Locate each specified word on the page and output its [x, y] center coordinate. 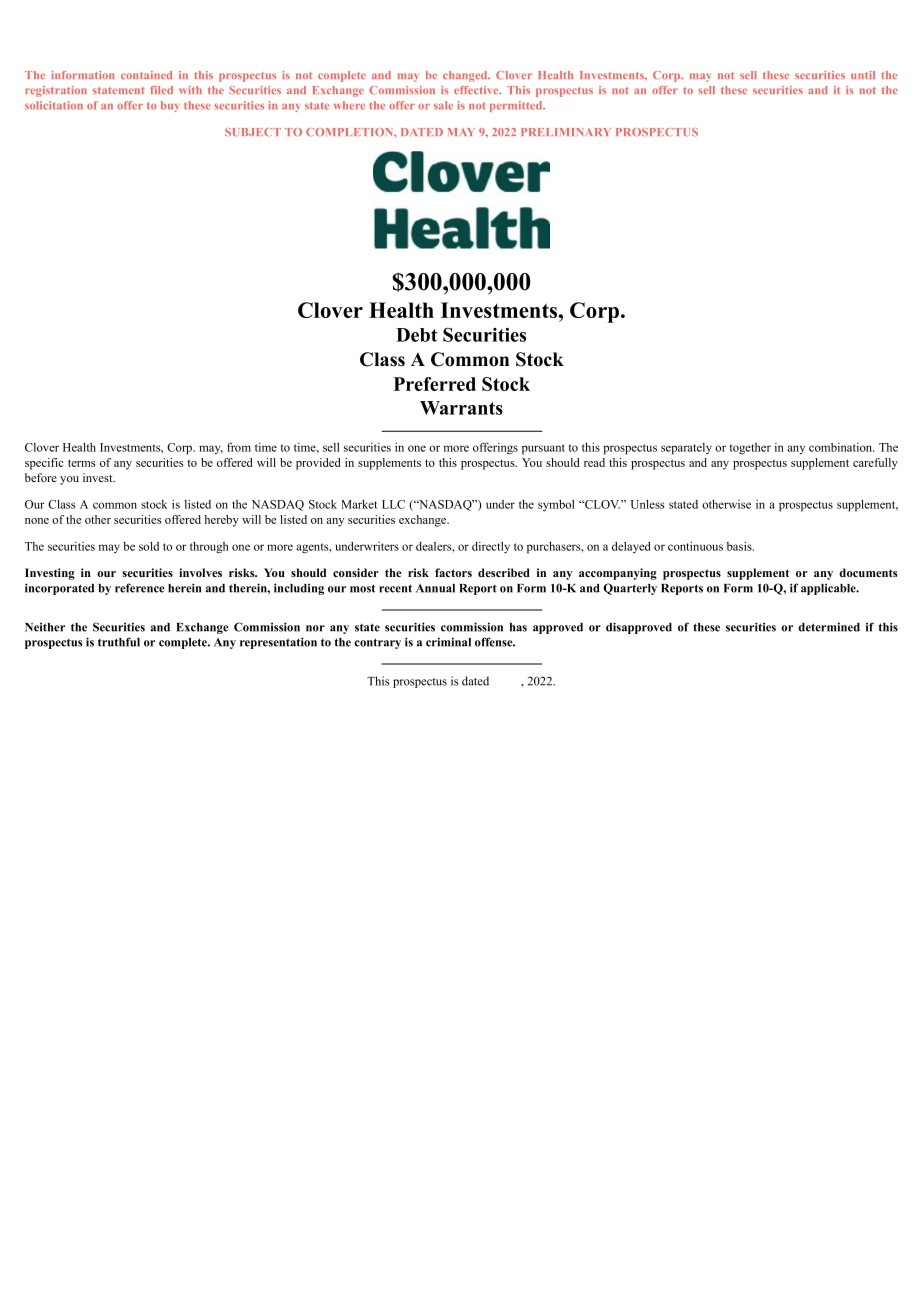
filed [161, 90]
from [239, 447]
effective [477, 90]
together [750, 449]
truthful [119, 642]
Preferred [435, 384]
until [863, 75]
